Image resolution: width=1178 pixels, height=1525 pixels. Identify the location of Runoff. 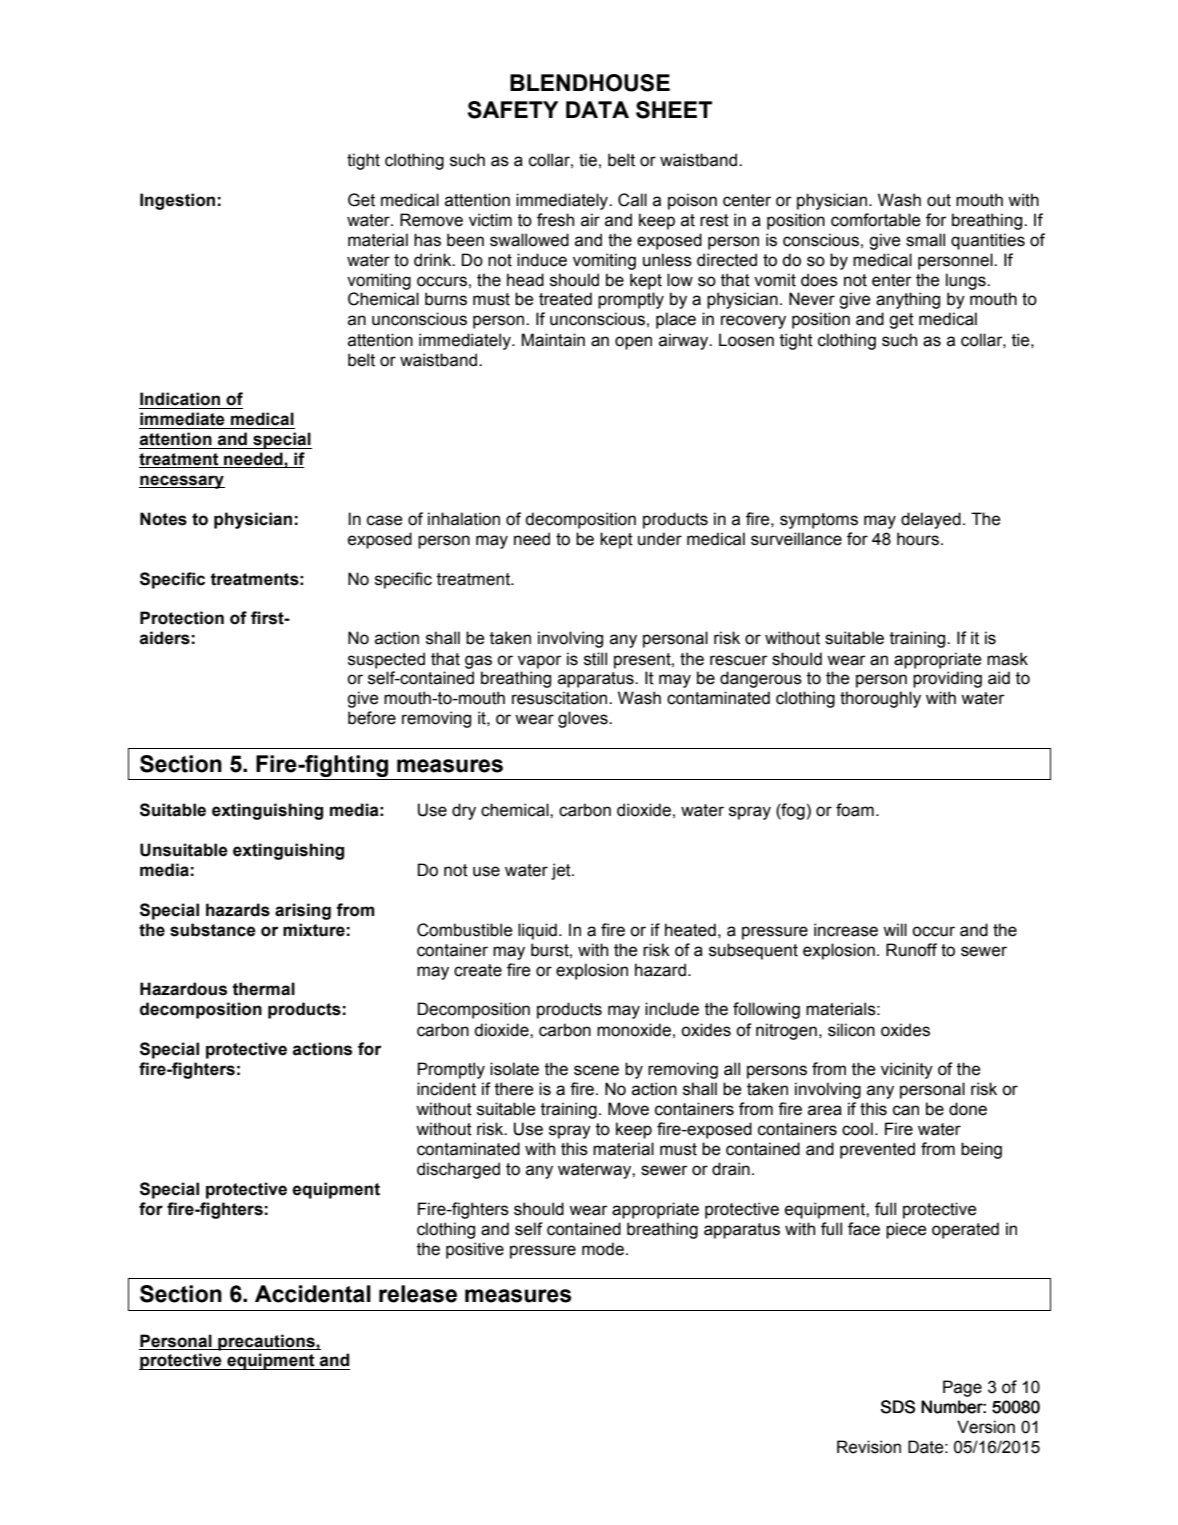
(911, 950).
